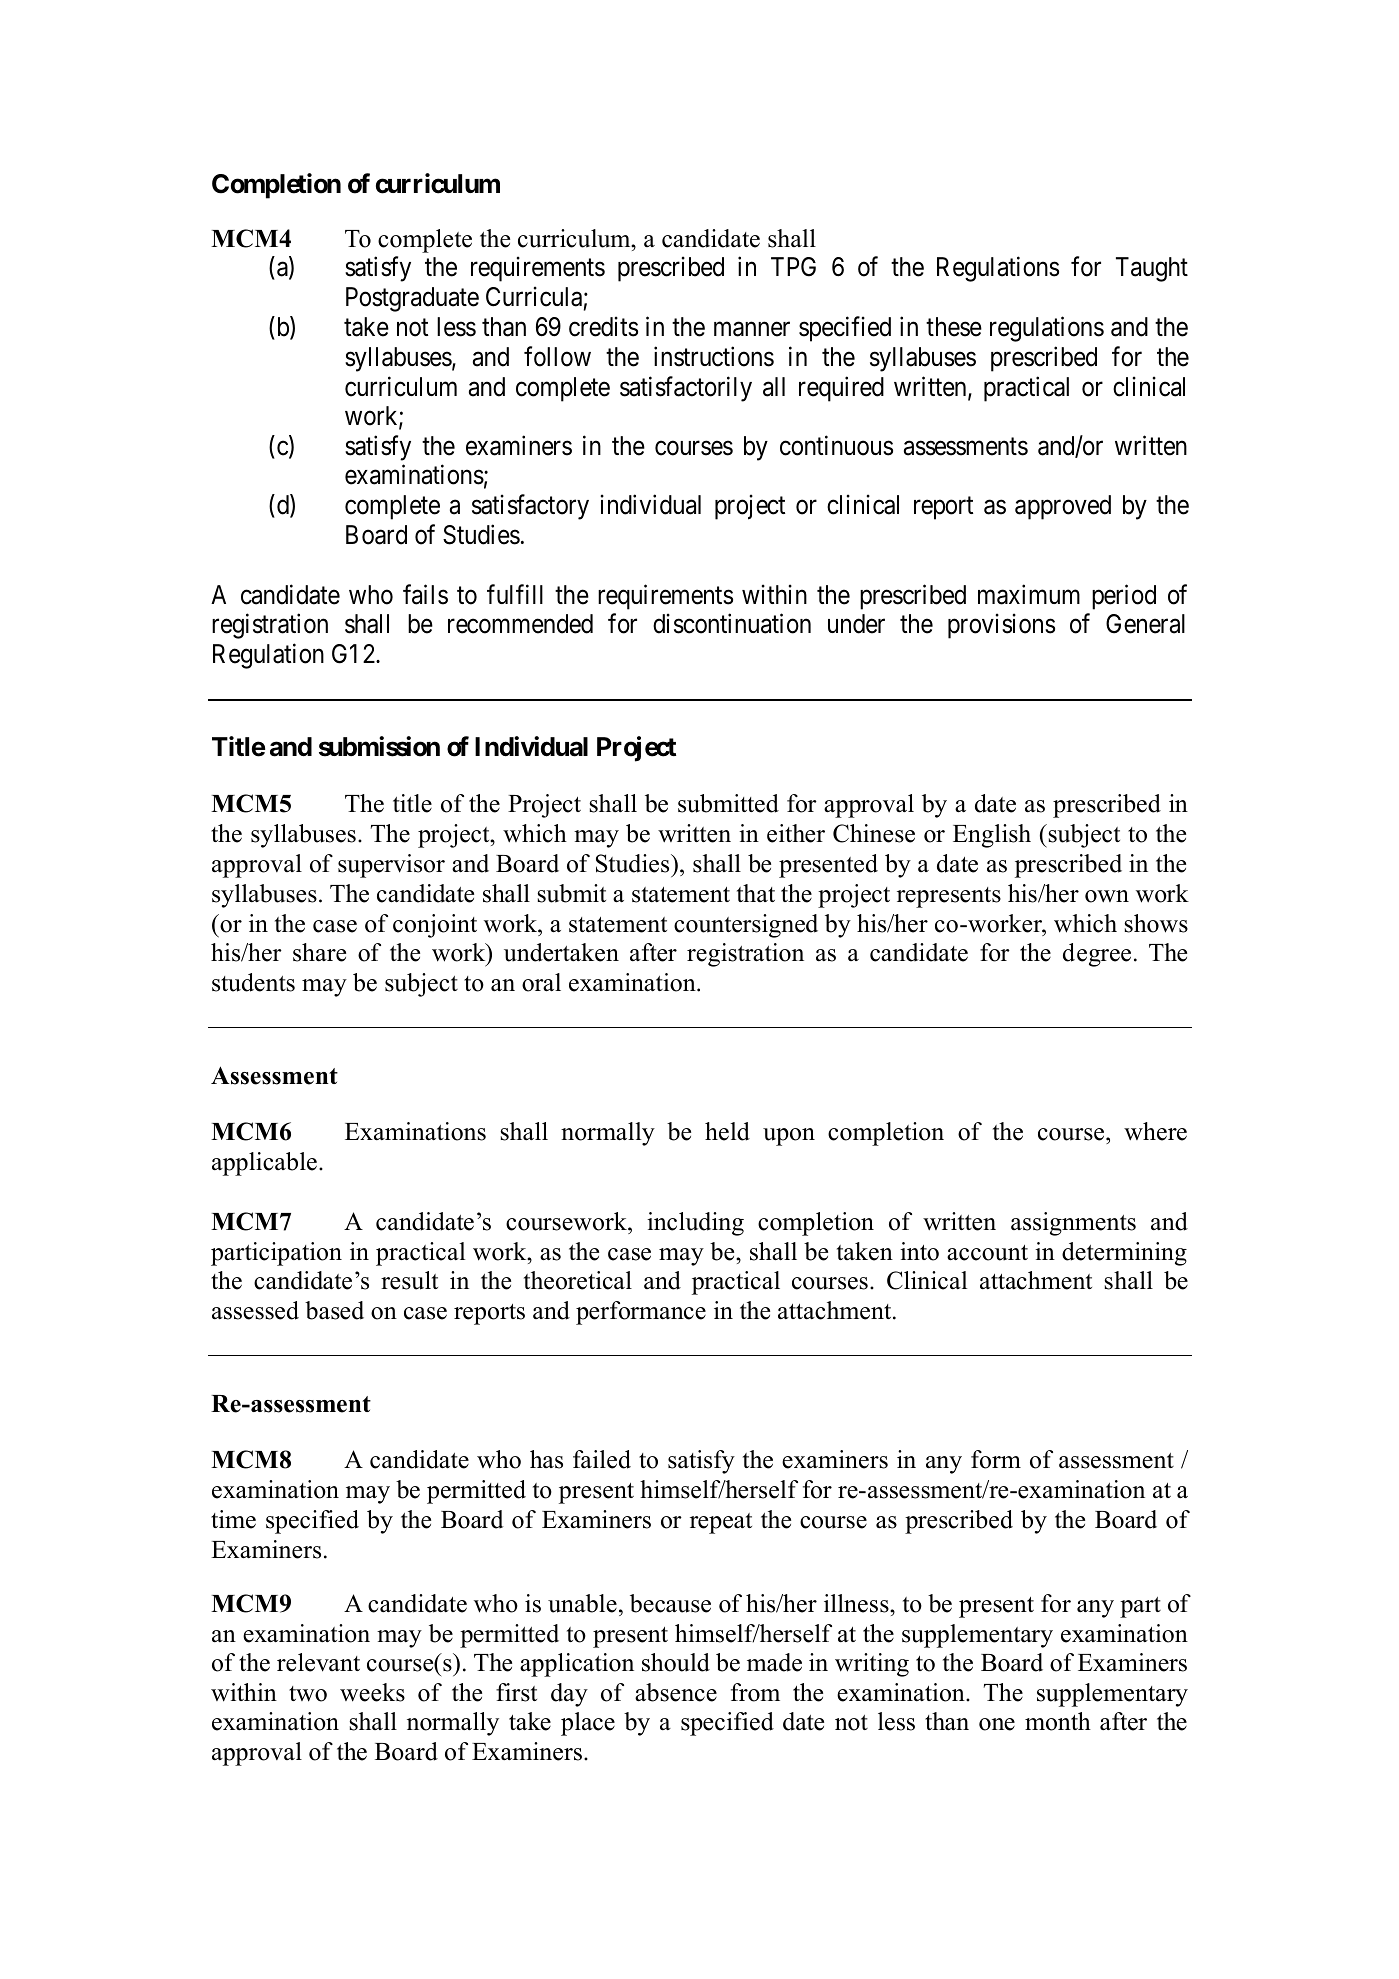  I want to click on failed, so click(602, 1459).
